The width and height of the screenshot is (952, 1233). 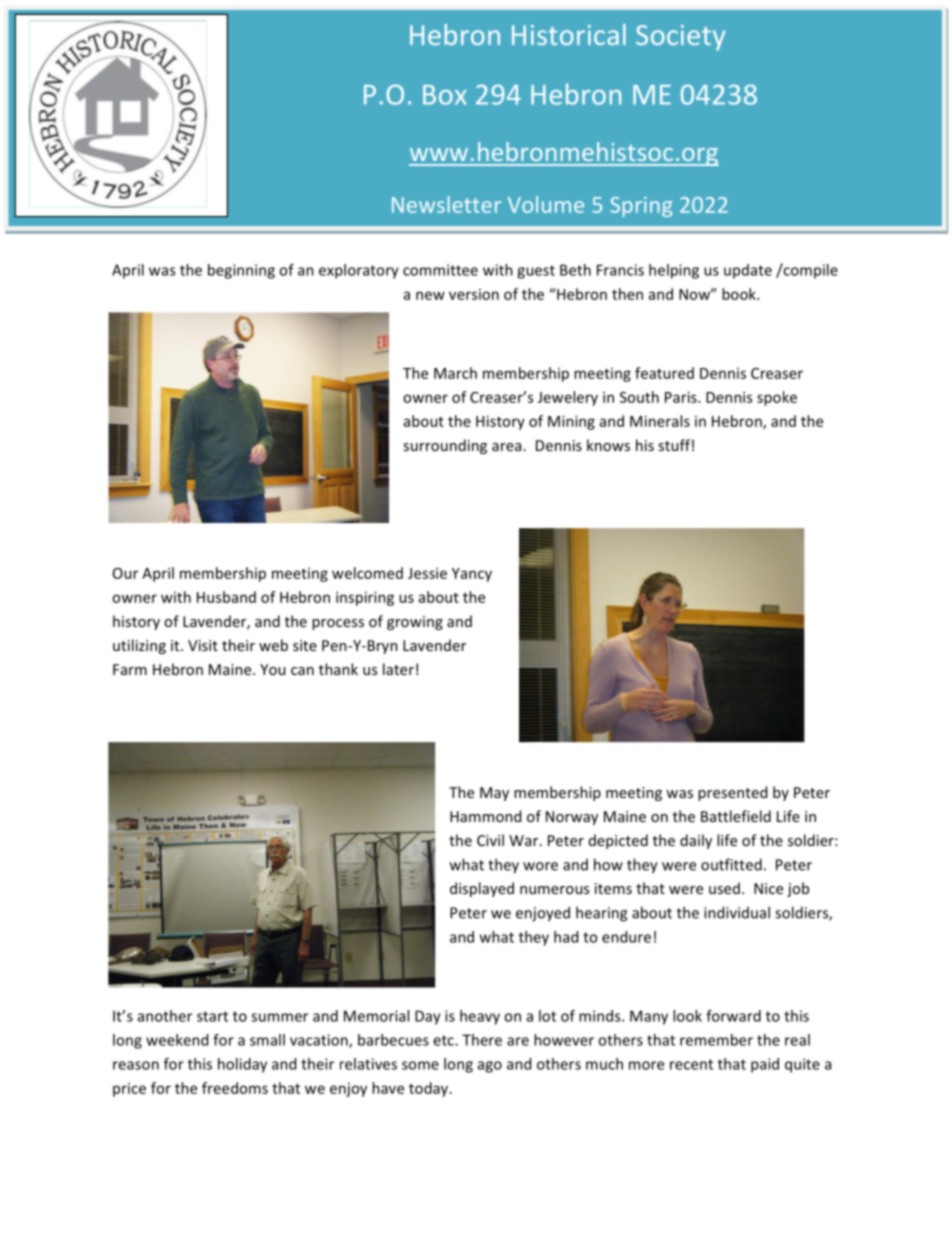 I want to click on Box, so click(x=445, y=95).
